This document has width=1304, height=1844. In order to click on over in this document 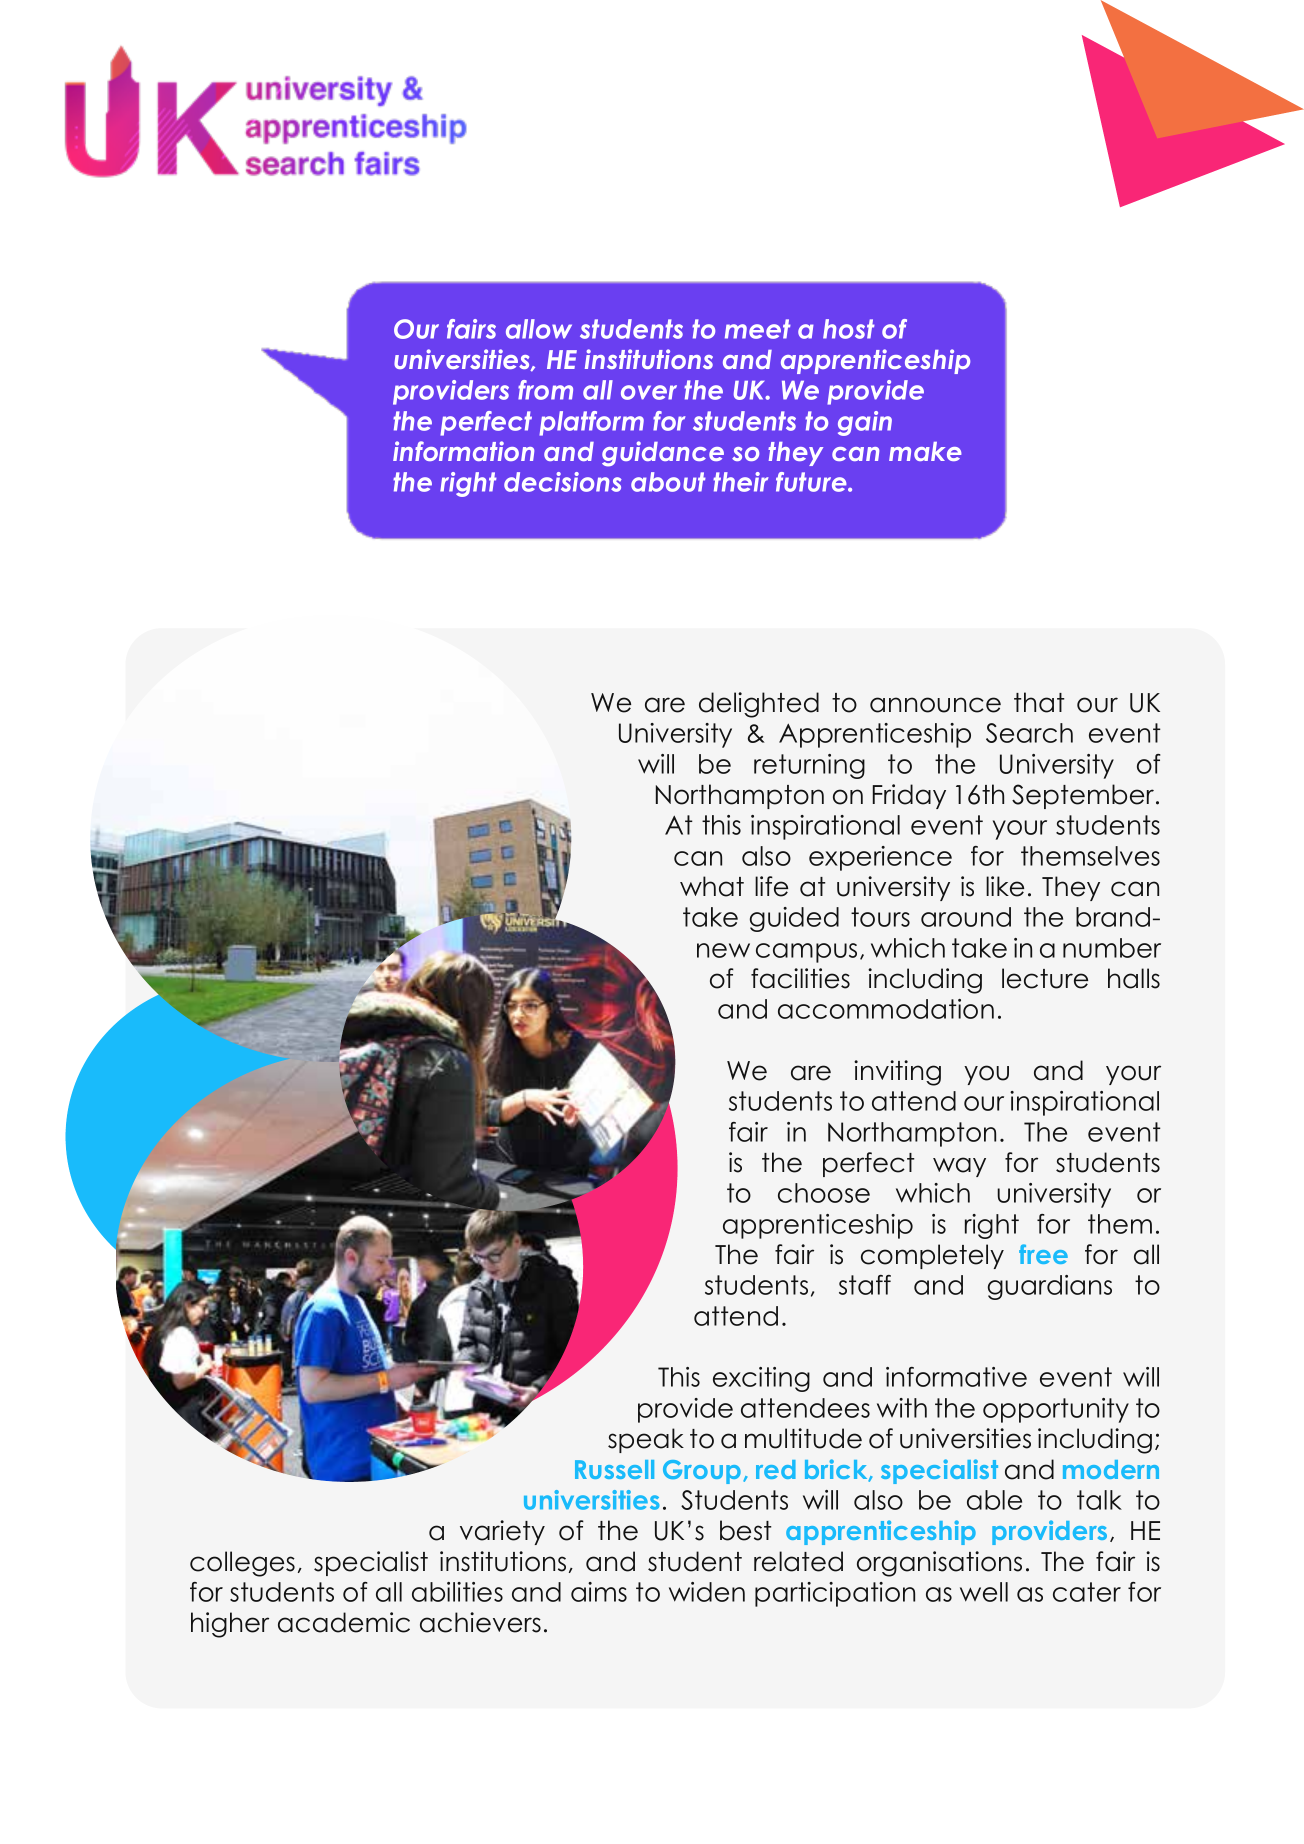, I will do `click(649, 392)`.
